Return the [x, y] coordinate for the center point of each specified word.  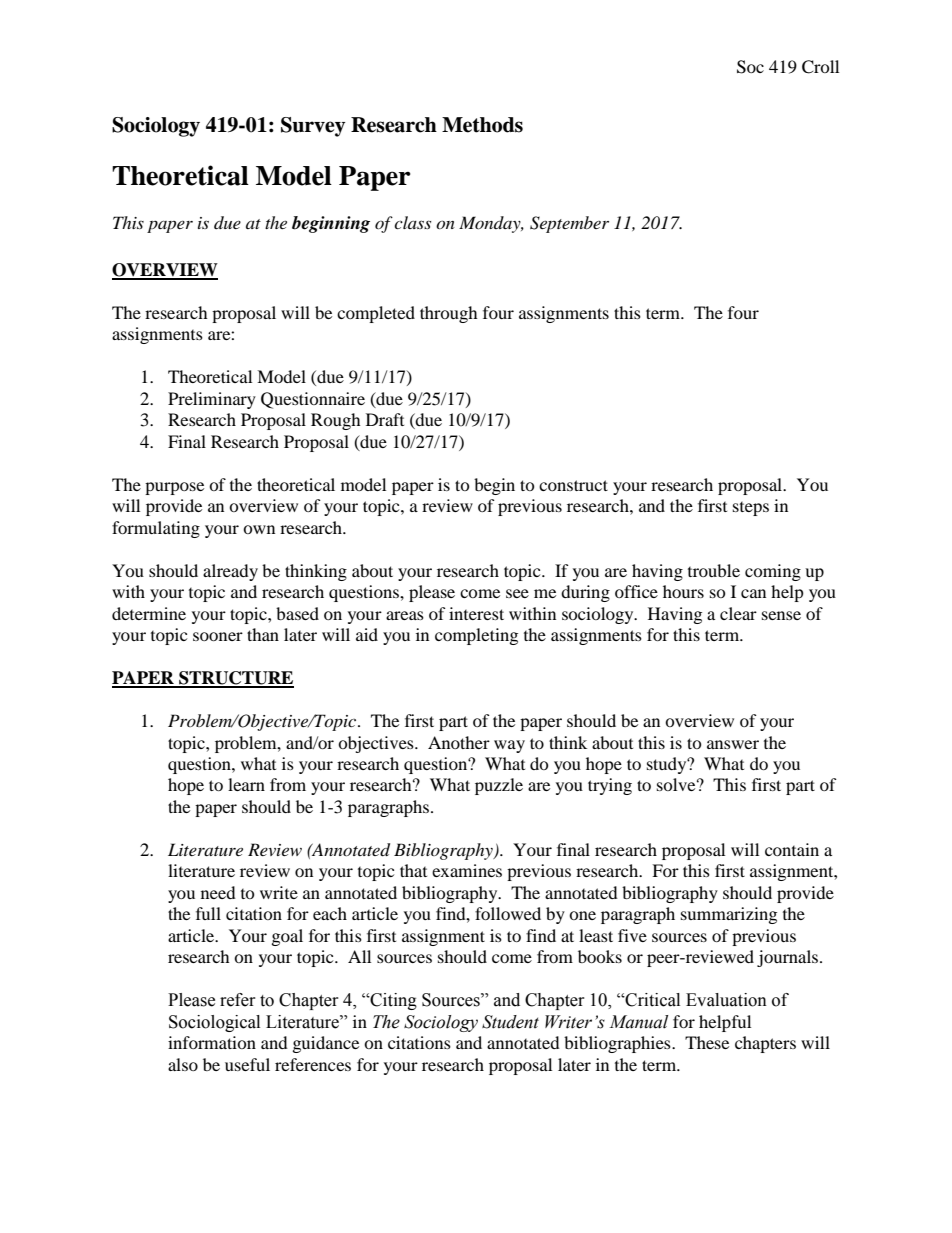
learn [246, 784]
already [230, 572]
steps [751, 509]
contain [792, 849]
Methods [482, 125]
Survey [313, 127]
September [569, 224]
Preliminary [212, 400]
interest [476, 613]
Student [510, 1022]
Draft [385, 419]
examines [467, 870]
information [212, 1042]
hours [683, 591]
